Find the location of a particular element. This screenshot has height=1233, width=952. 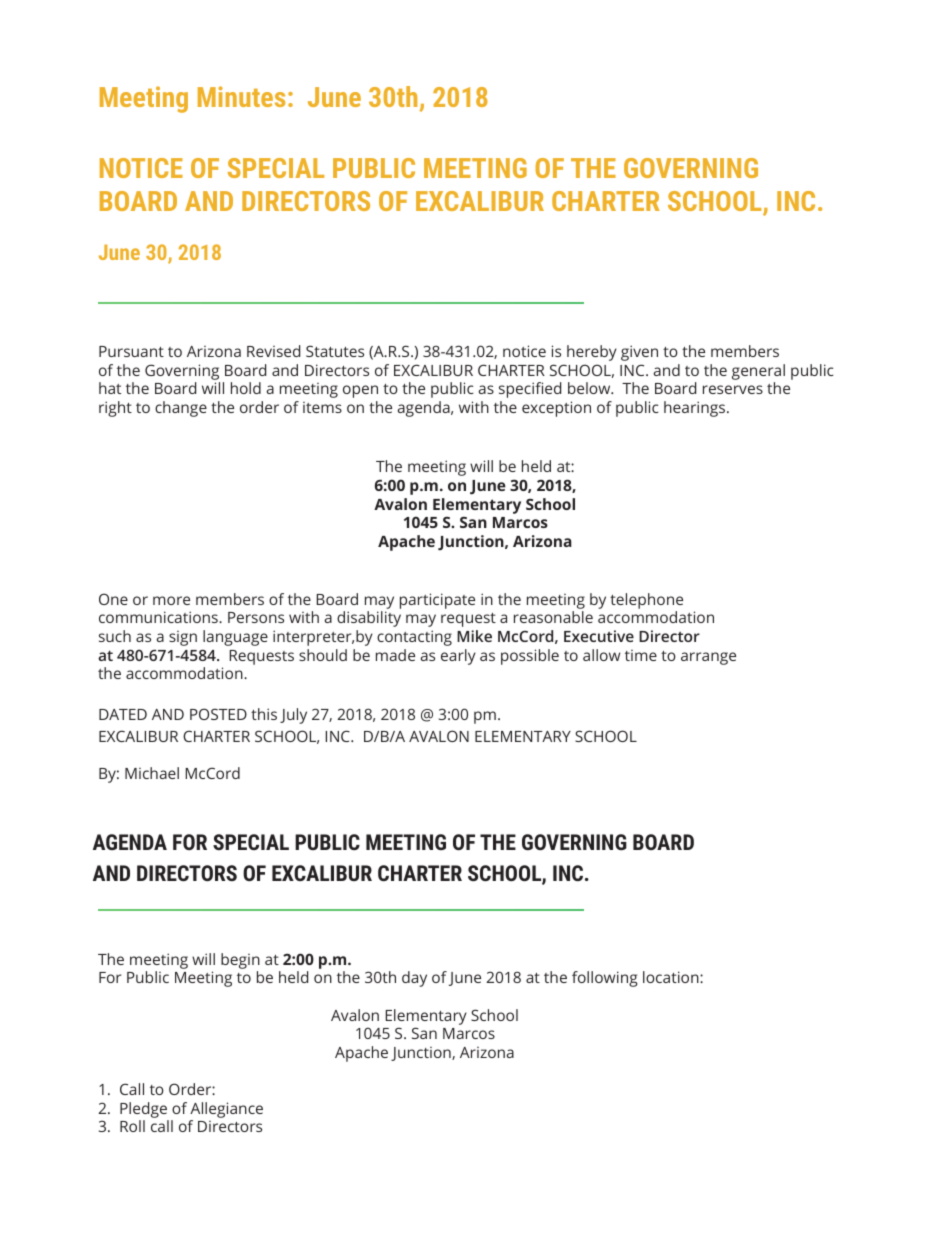

Minutes is located at coordinates (241, 96).
